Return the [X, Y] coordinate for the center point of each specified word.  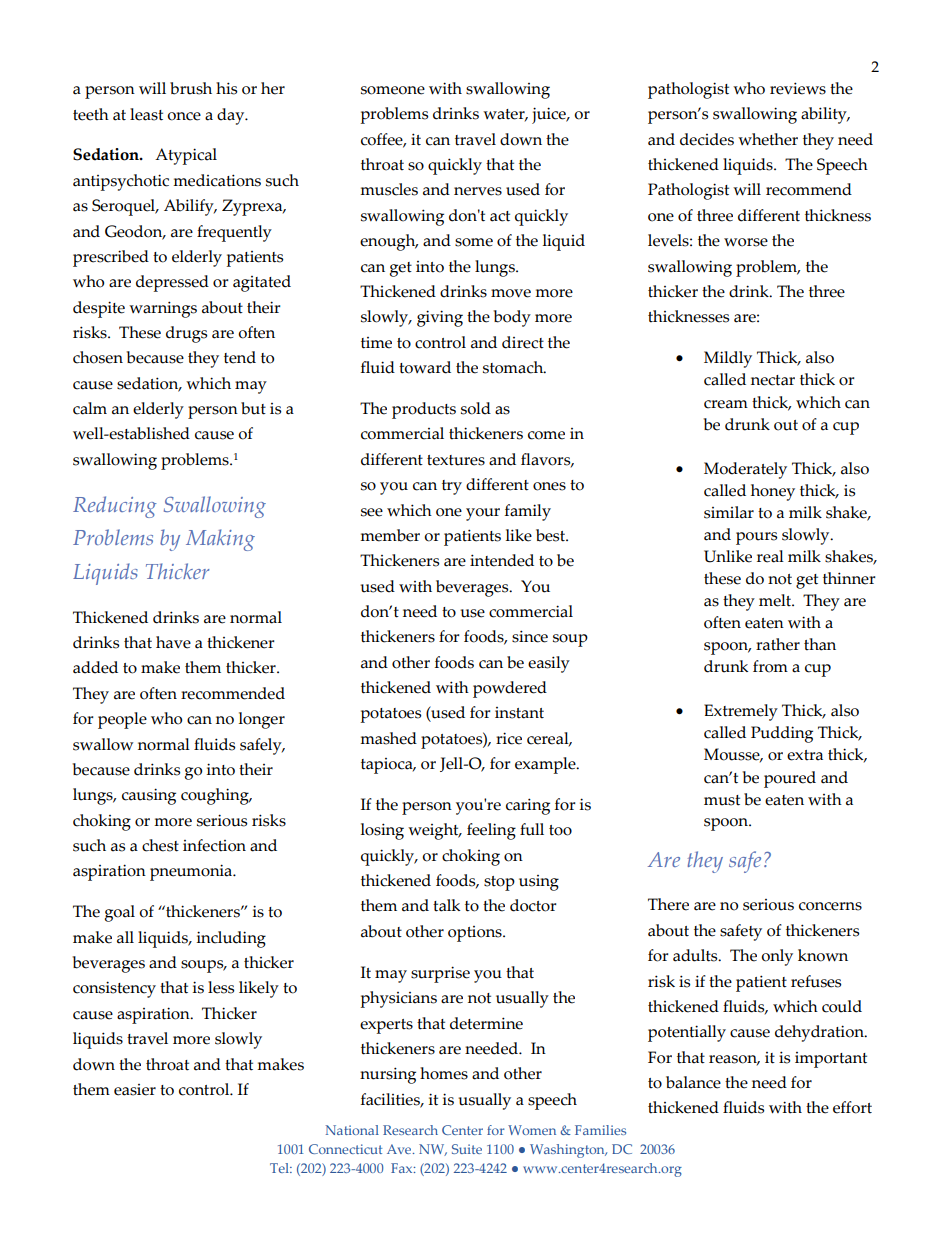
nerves [478, 191]
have [173, 642]
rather [778, 644]
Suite [467, 1149]
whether [768, 139]
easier [135, 1090]
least [146, 114]
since [530, 636]
